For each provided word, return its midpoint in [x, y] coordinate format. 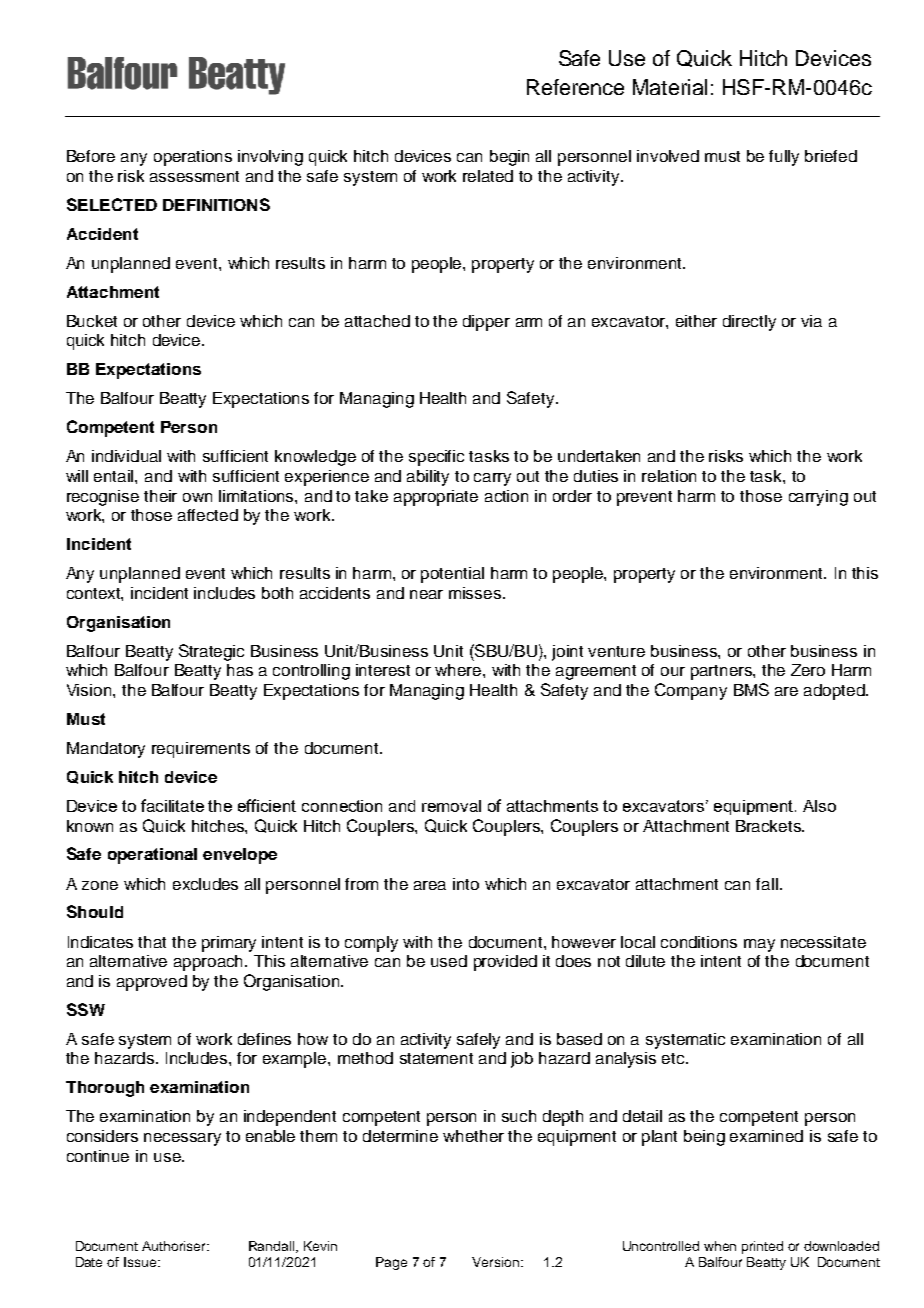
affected [208, 515]
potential [452, 575]
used [449, 961]
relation [669, 476]
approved [152, 983]
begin [509, 158]
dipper [486, 323]
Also [819, 806]
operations [193, 158]
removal [451, 806]
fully [784, 158]
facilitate [172, 805]
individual [126, 456]
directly [749, 323]
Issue [141, 1262]
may [759, 945]
